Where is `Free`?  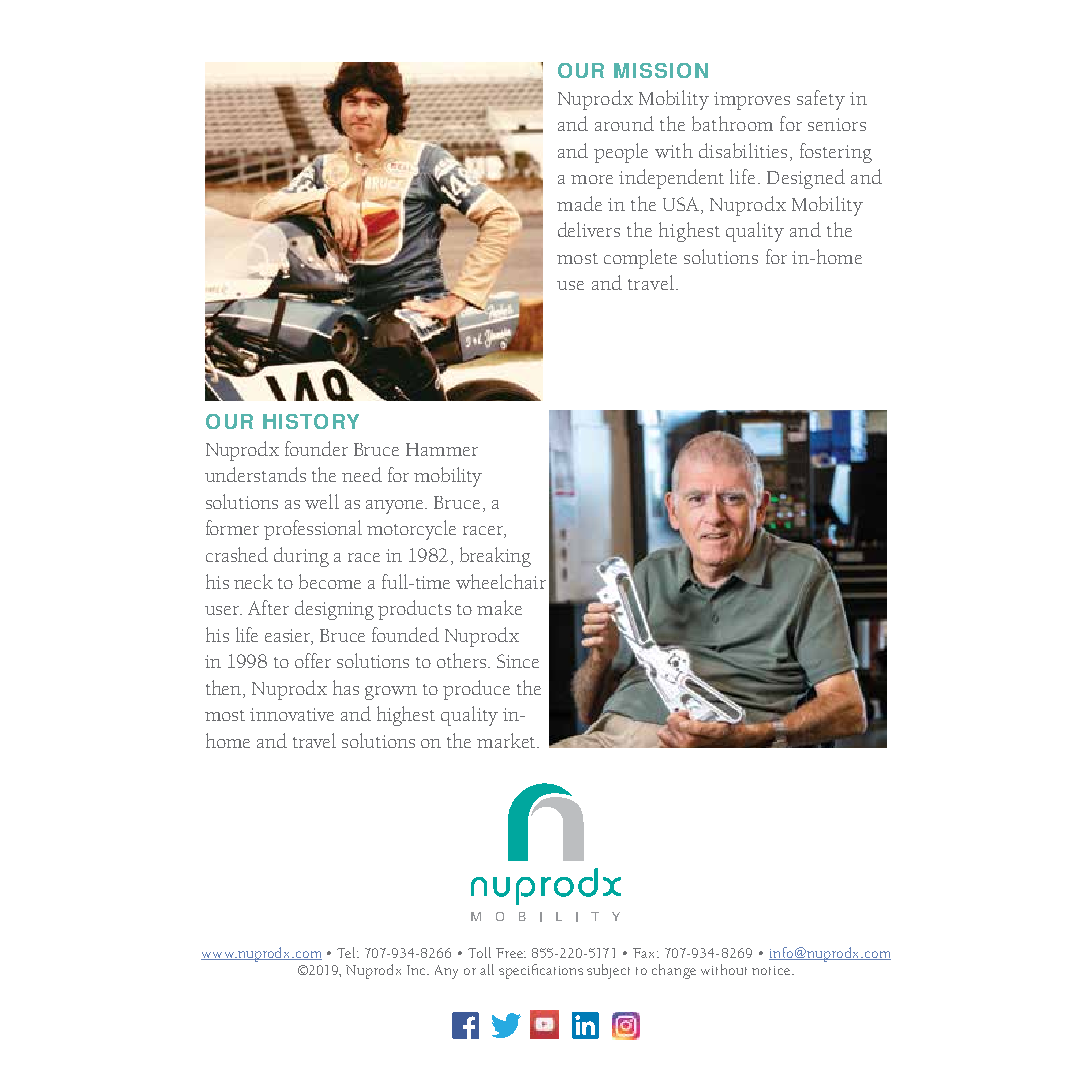
Free is located at coordinates (510, 953).
